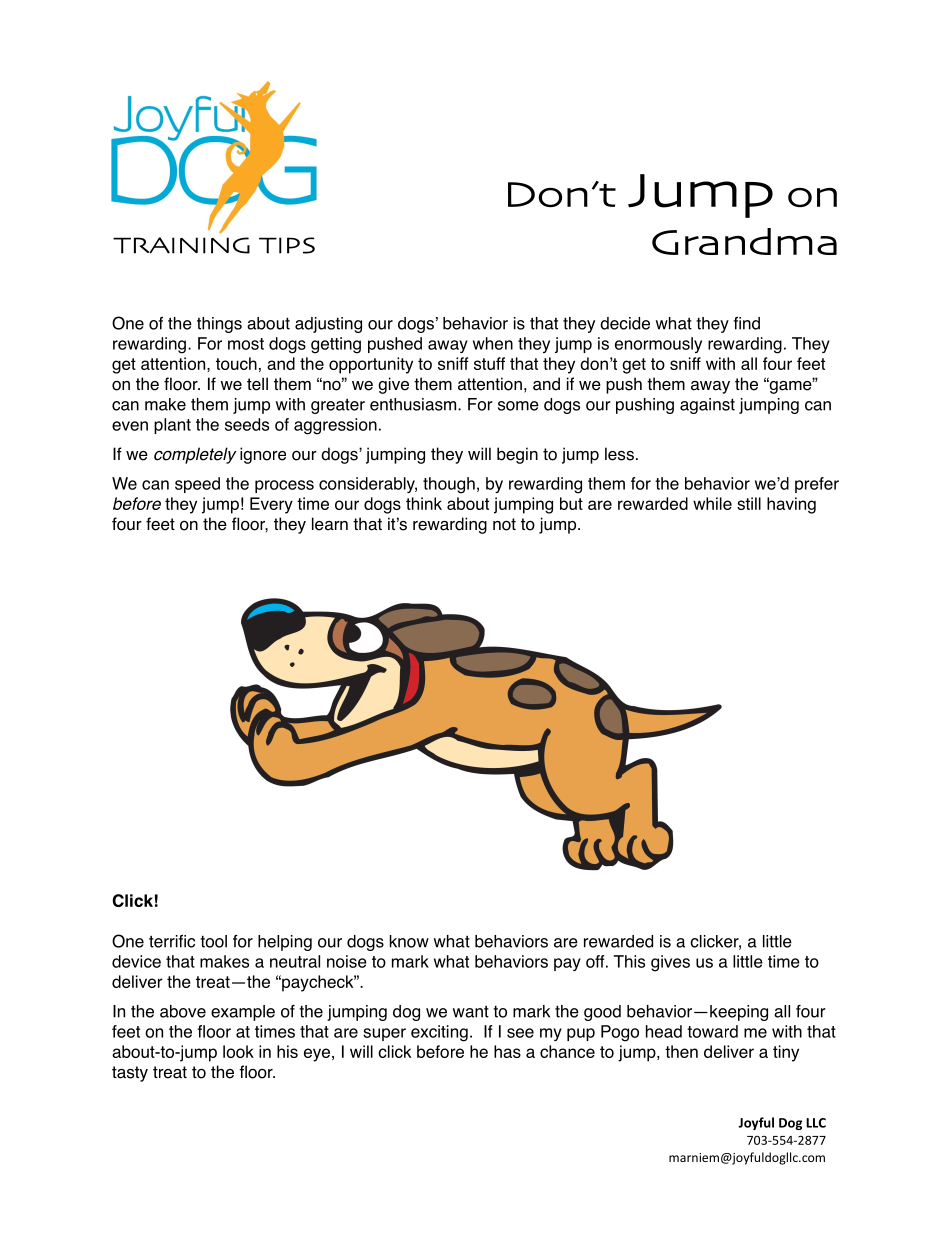 The width and height of the document is (952, 1233). I want to click on noise, so click(347, 961).
